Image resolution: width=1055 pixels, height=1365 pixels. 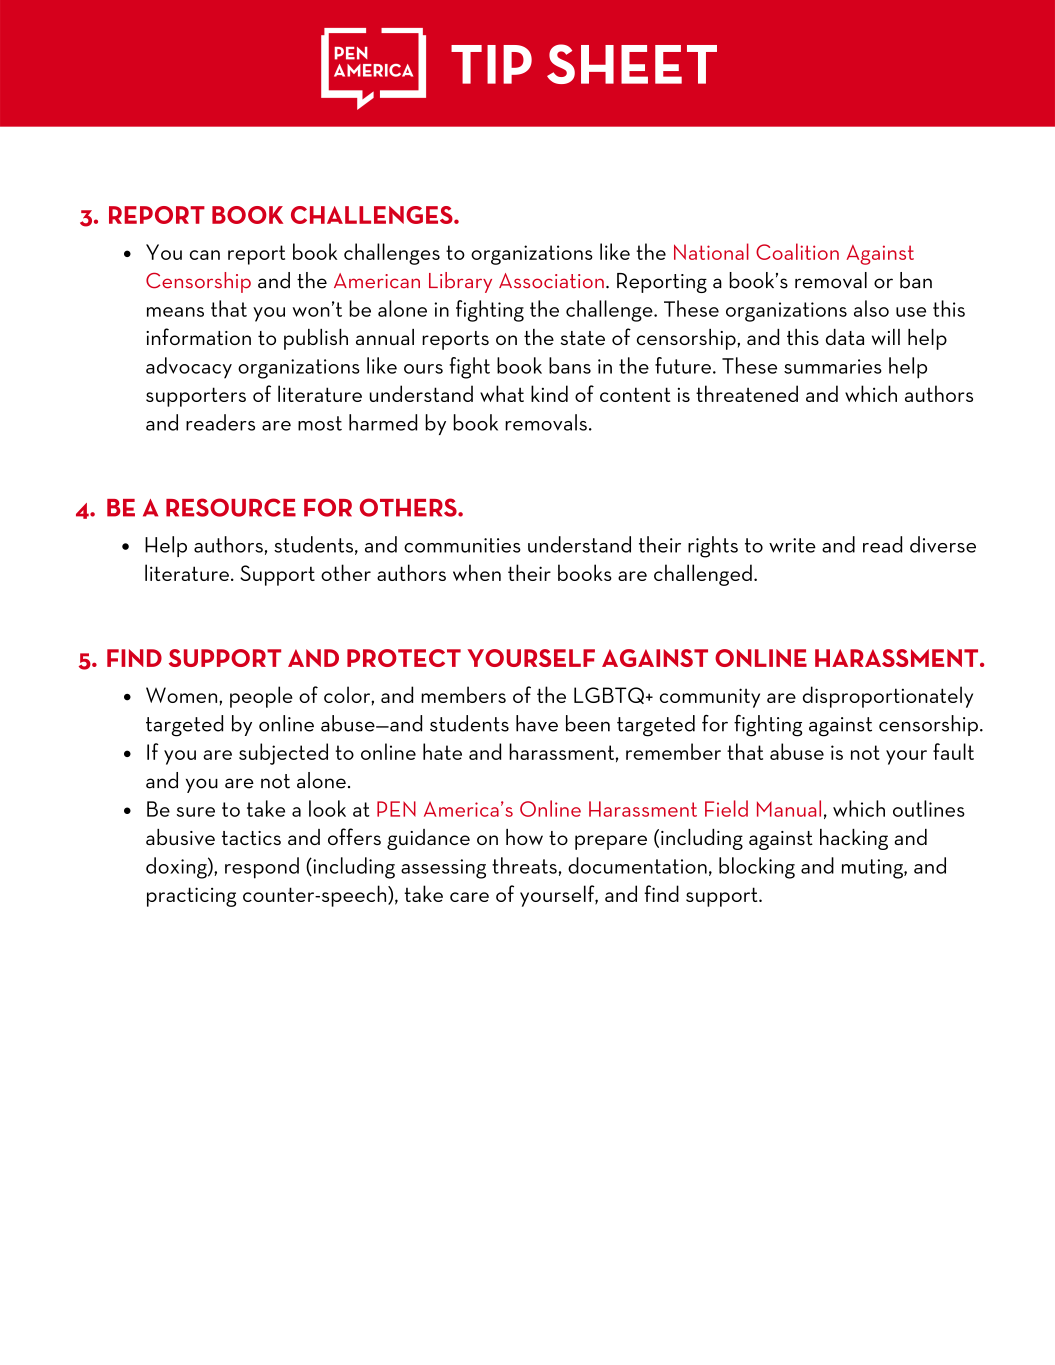 I want to click on TIP, so click(x=491, y=64).
